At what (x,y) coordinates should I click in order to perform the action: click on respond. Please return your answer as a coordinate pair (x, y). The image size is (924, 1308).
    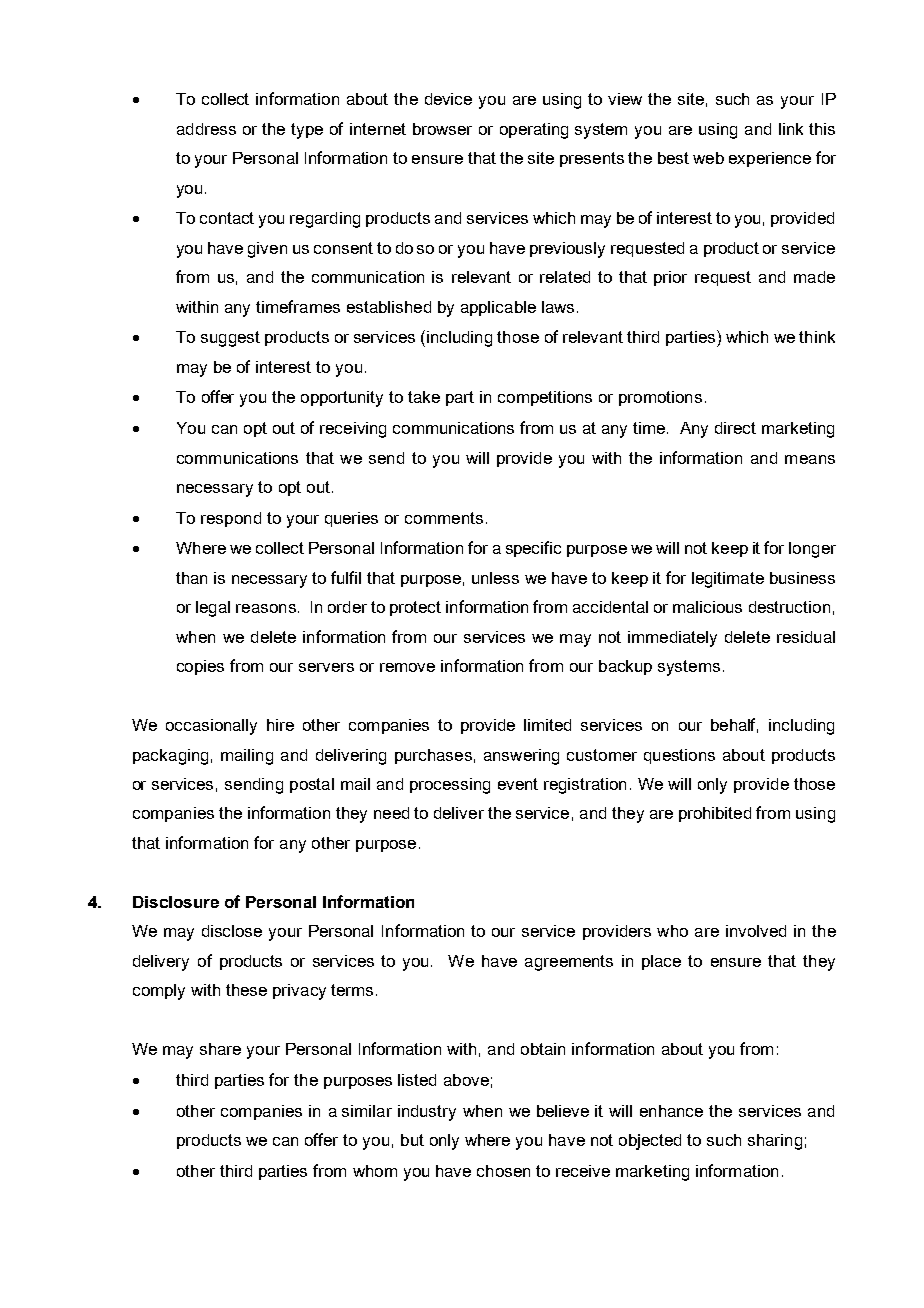
    Looking at the image, I should click on (231, 519).
